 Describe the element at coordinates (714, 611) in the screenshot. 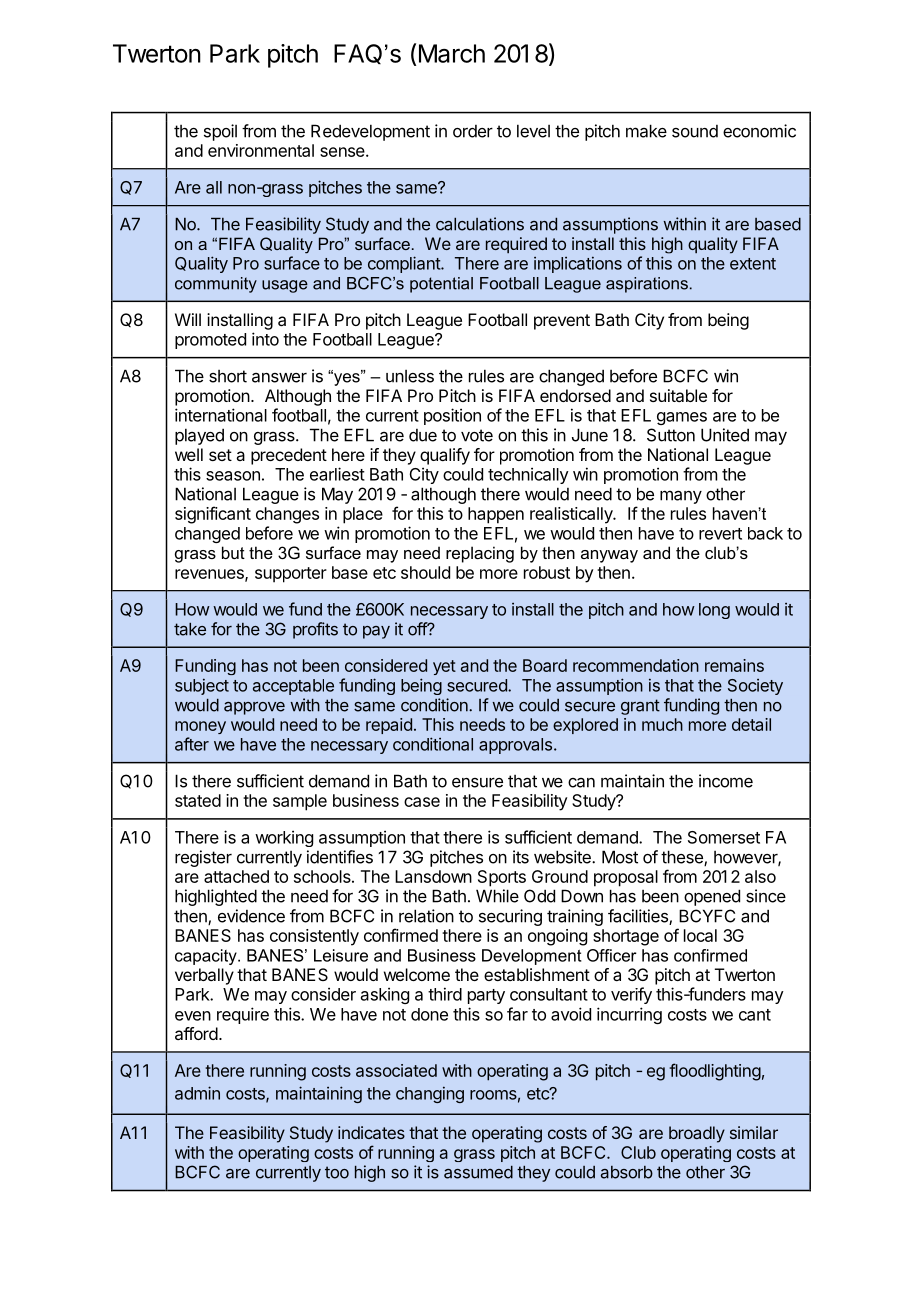

I see `long` at that location.
